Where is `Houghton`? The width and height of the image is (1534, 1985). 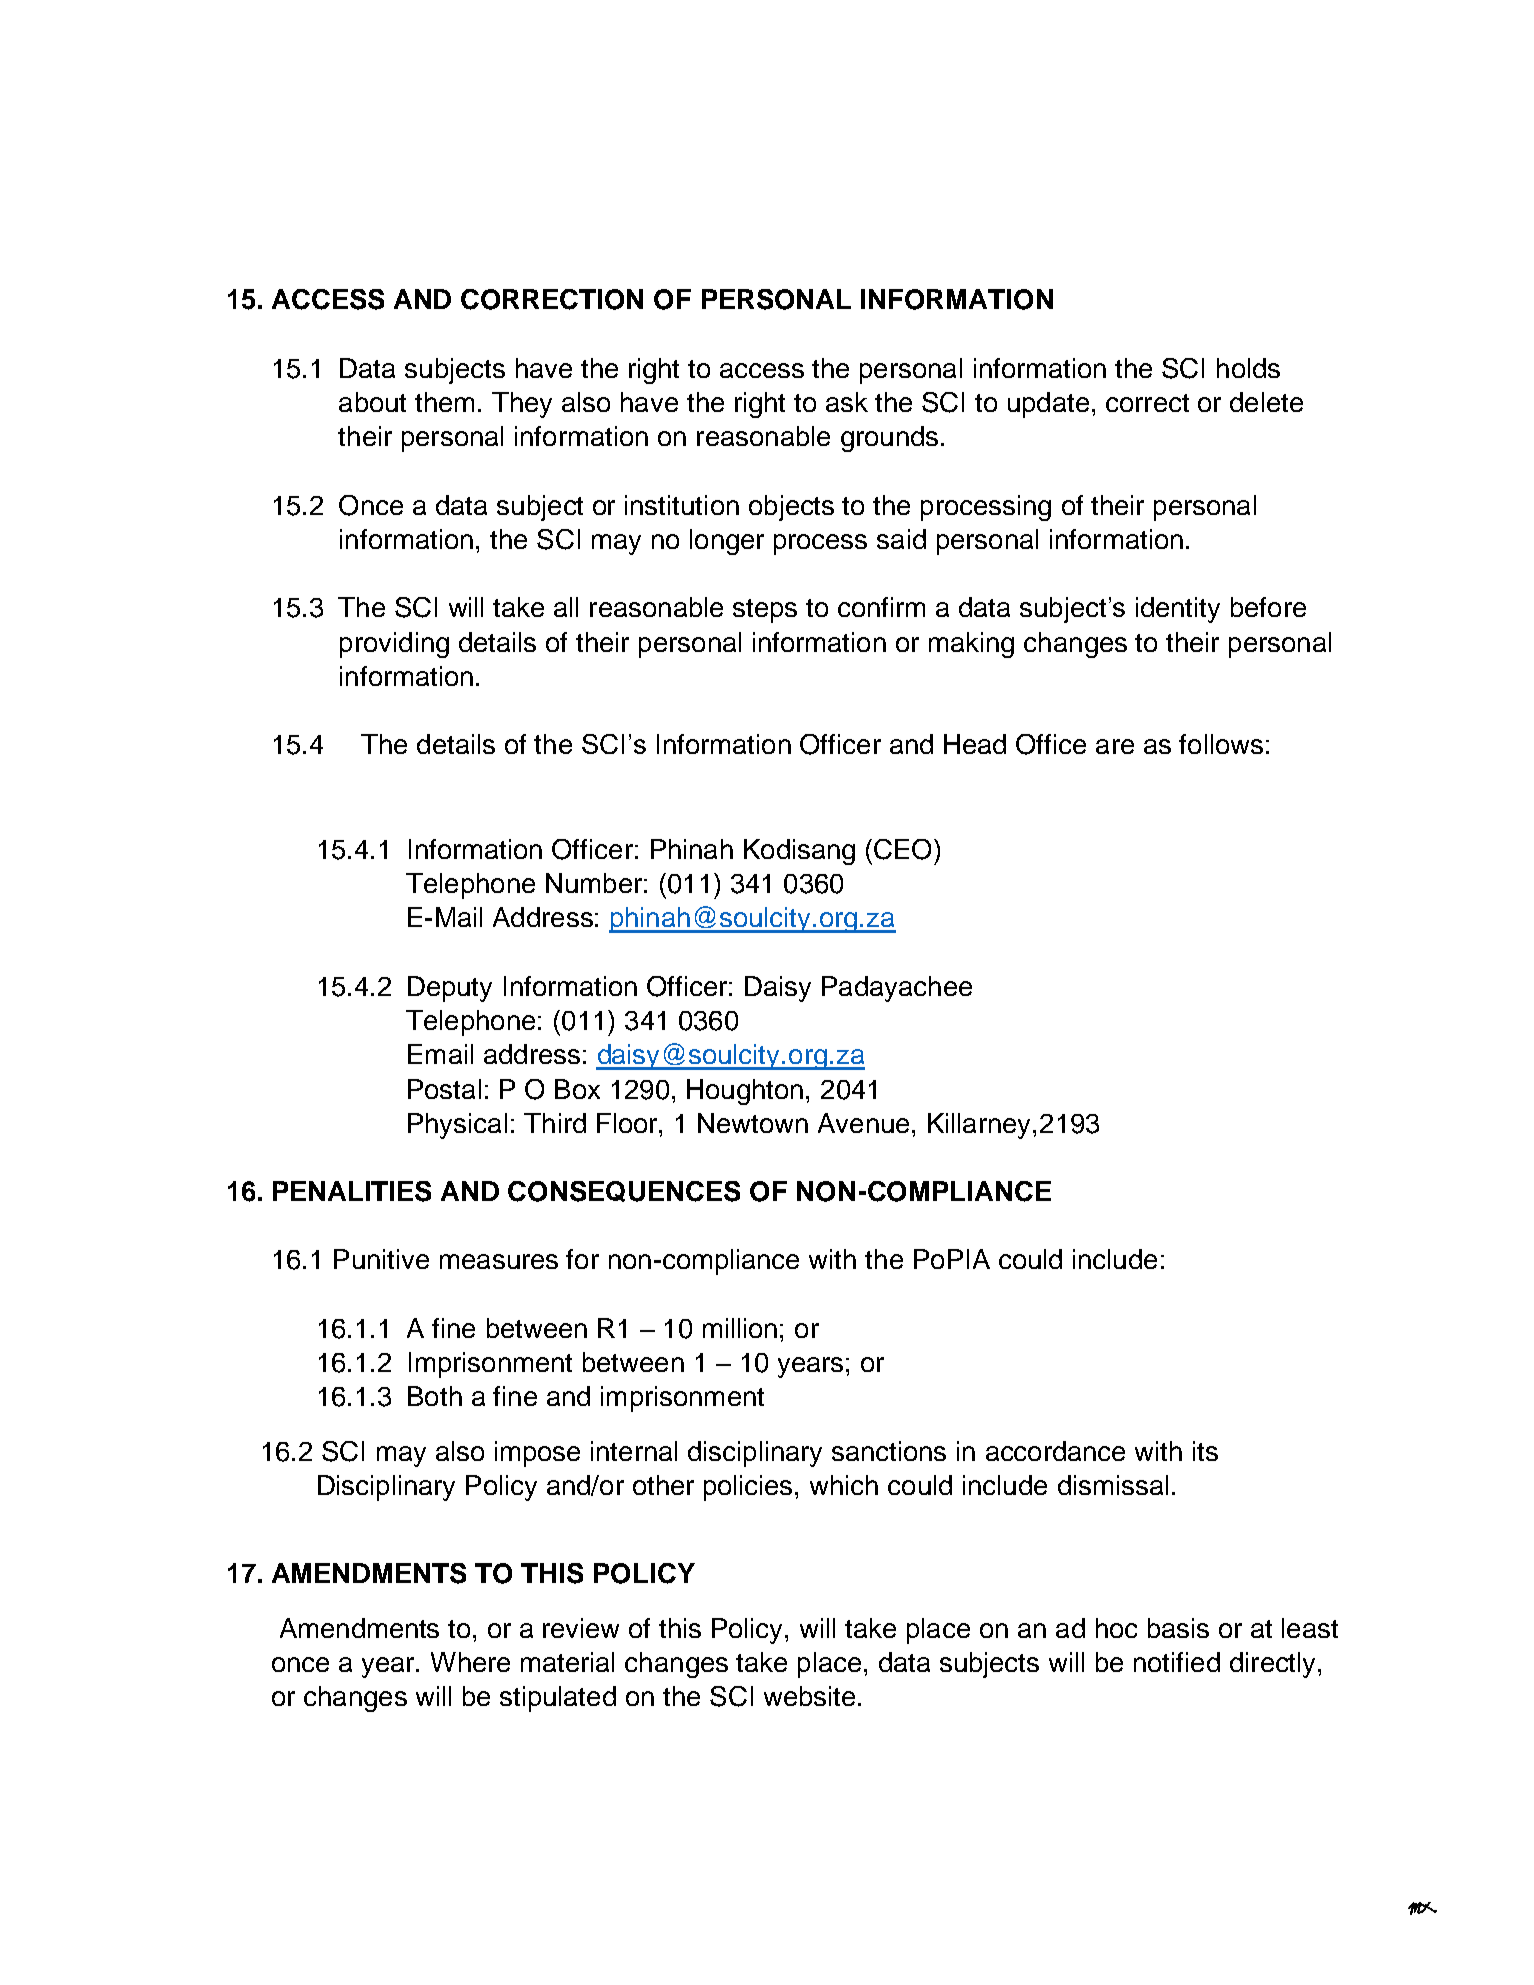 Houghton is located at coordinates (745, 1092).
